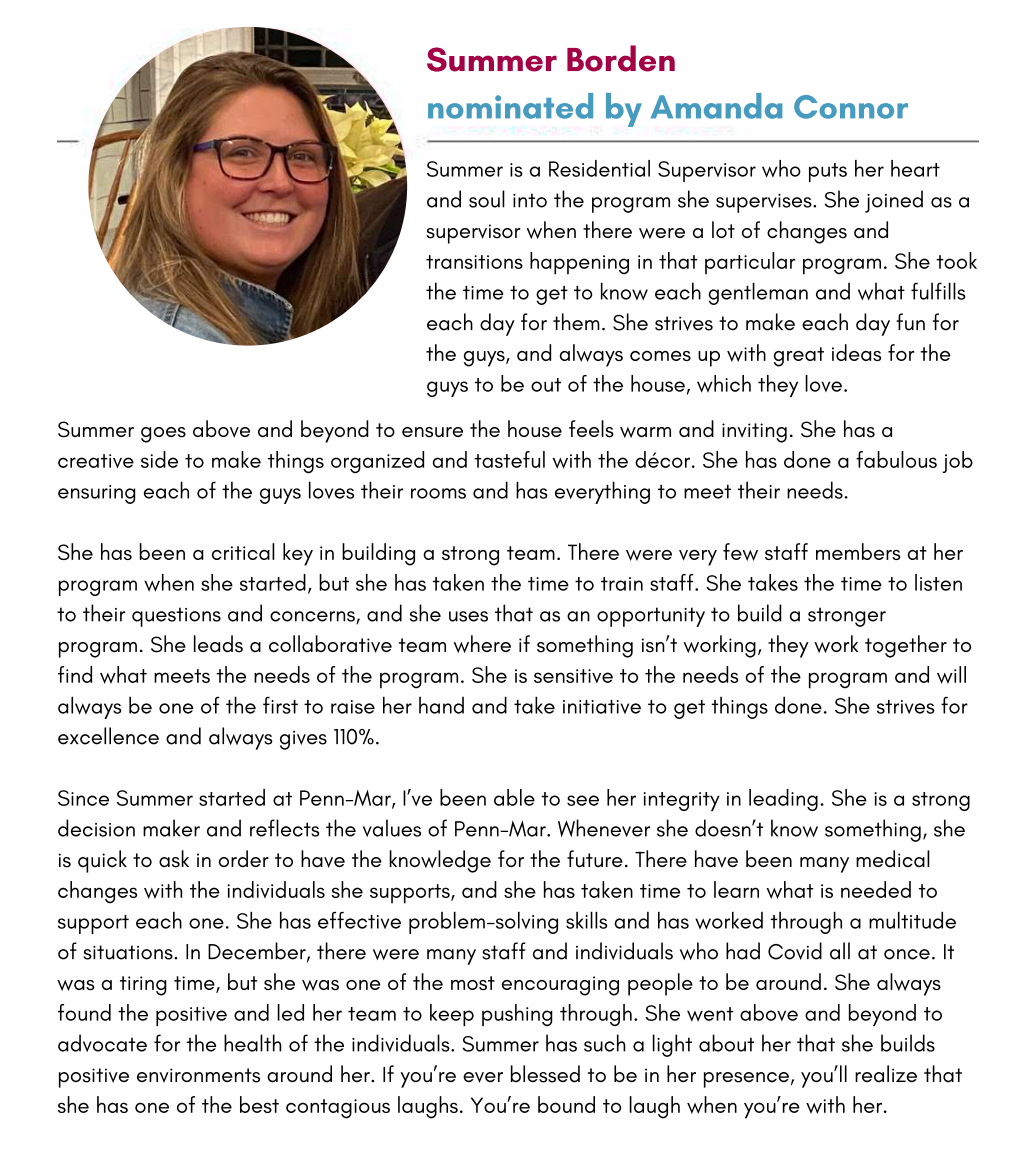  Describe the element at coordinates (468, 616) in the screenshot. I see `uses` at that location.
